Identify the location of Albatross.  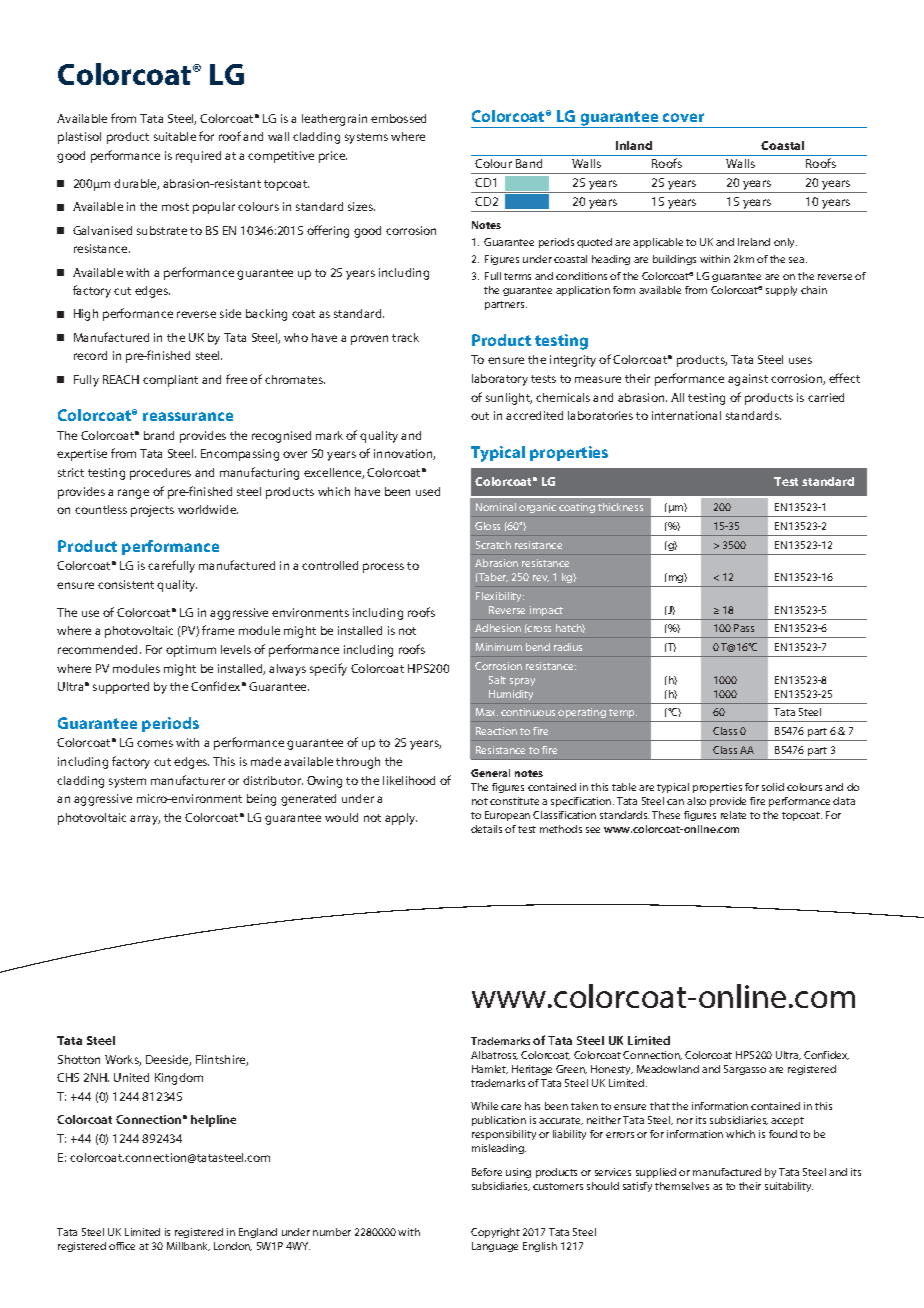
(494, 1055).
